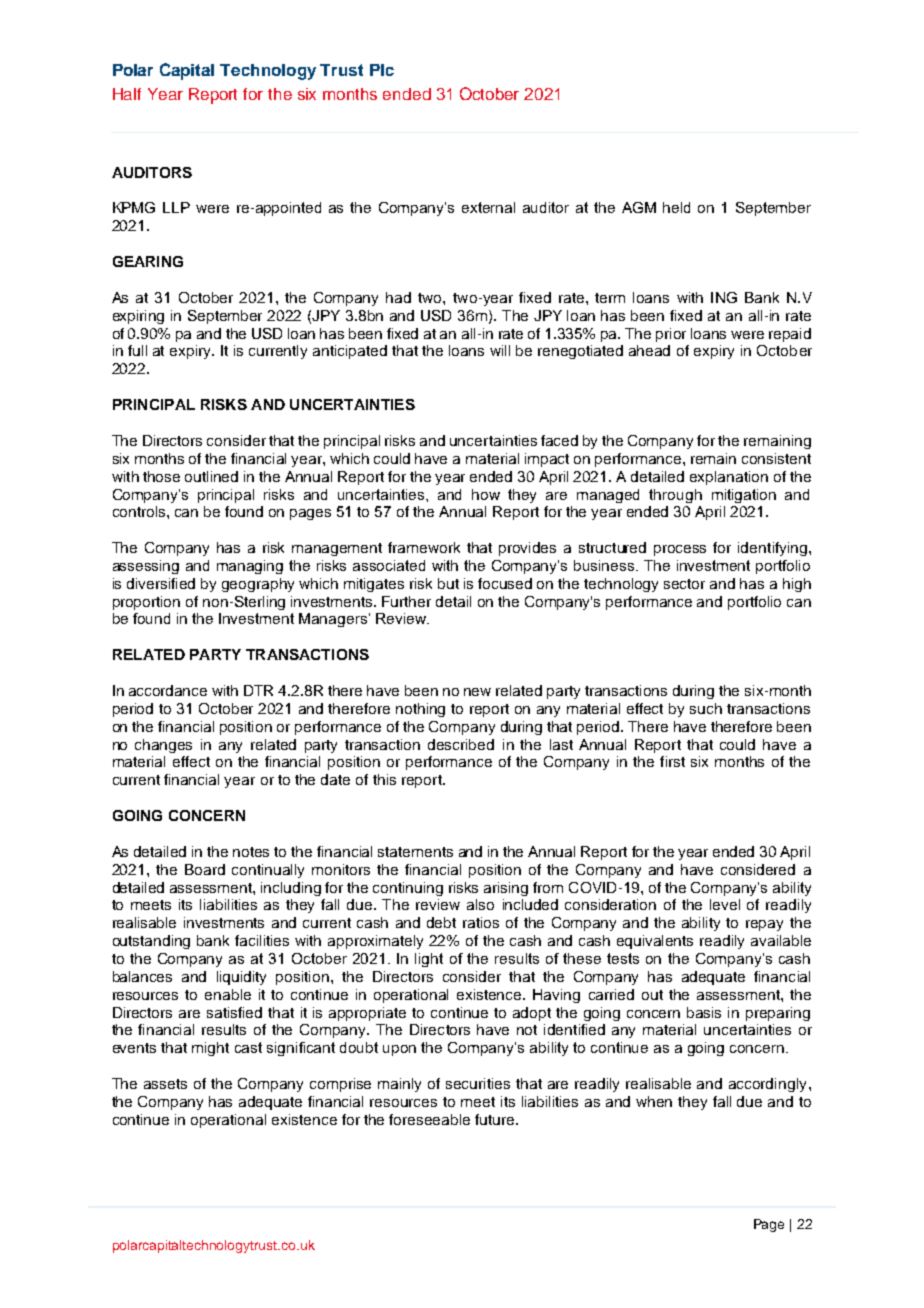  Describe the element at coordinates (676, 207) in the document. I see `held` at that location.
